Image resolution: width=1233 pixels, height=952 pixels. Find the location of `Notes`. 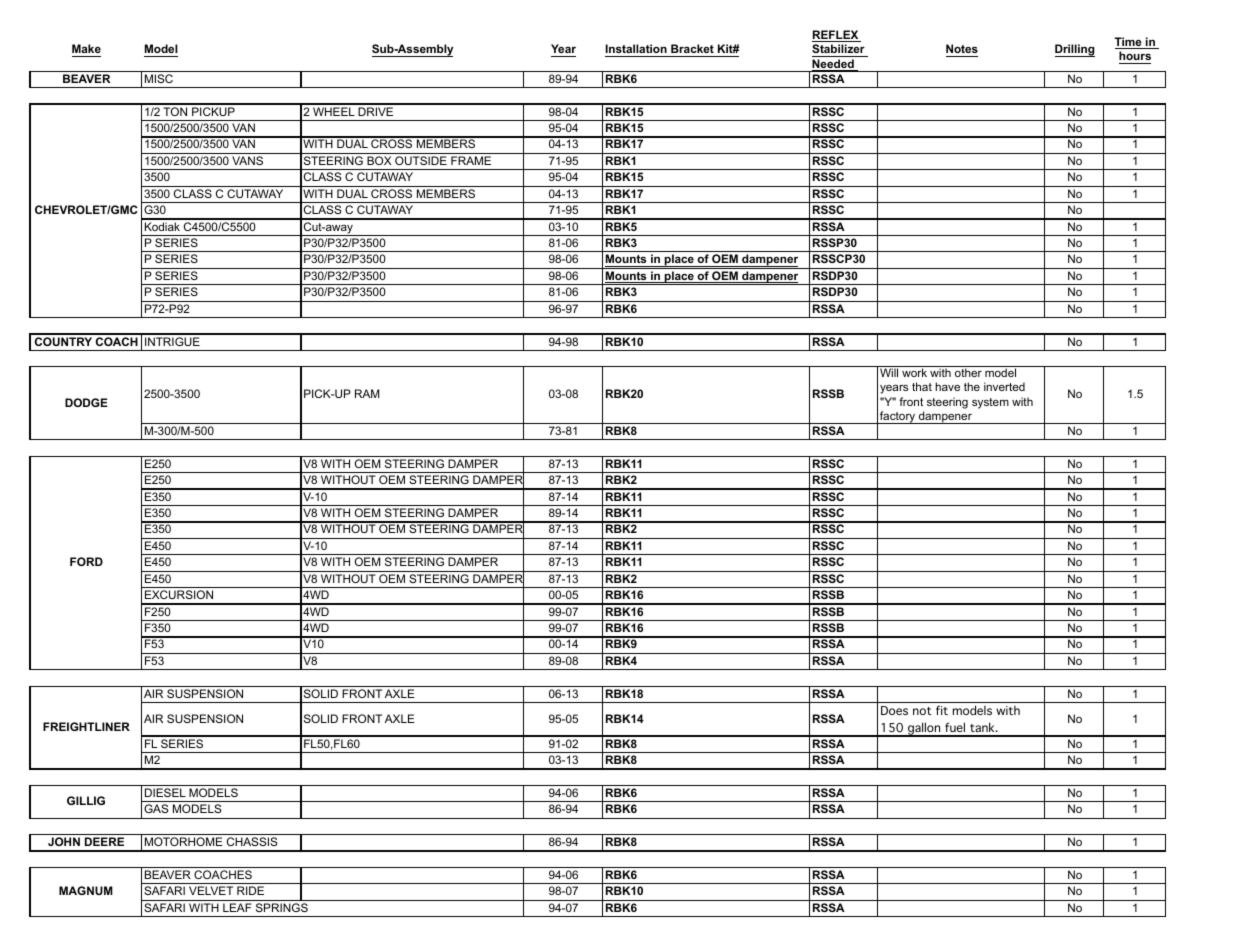

Notes is located at coordinates (962, 48).
